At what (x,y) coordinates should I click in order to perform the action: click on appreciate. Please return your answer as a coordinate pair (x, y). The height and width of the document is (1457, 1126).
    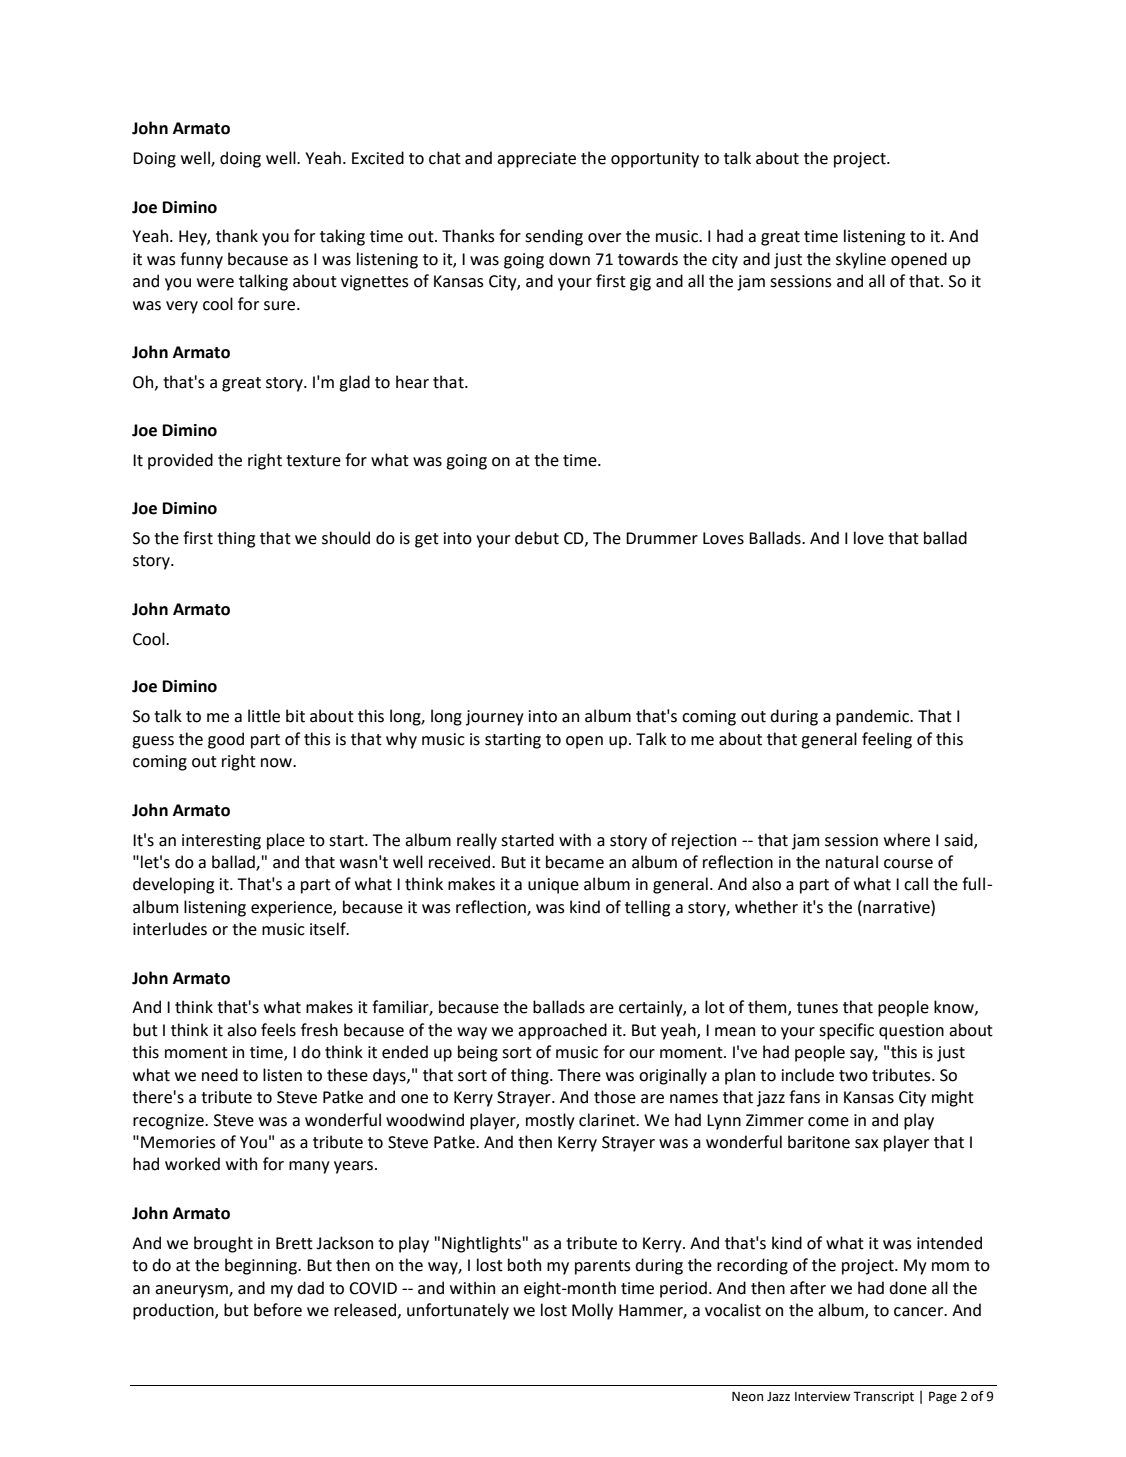
    Looking at the image, I should click on (536, 160).
